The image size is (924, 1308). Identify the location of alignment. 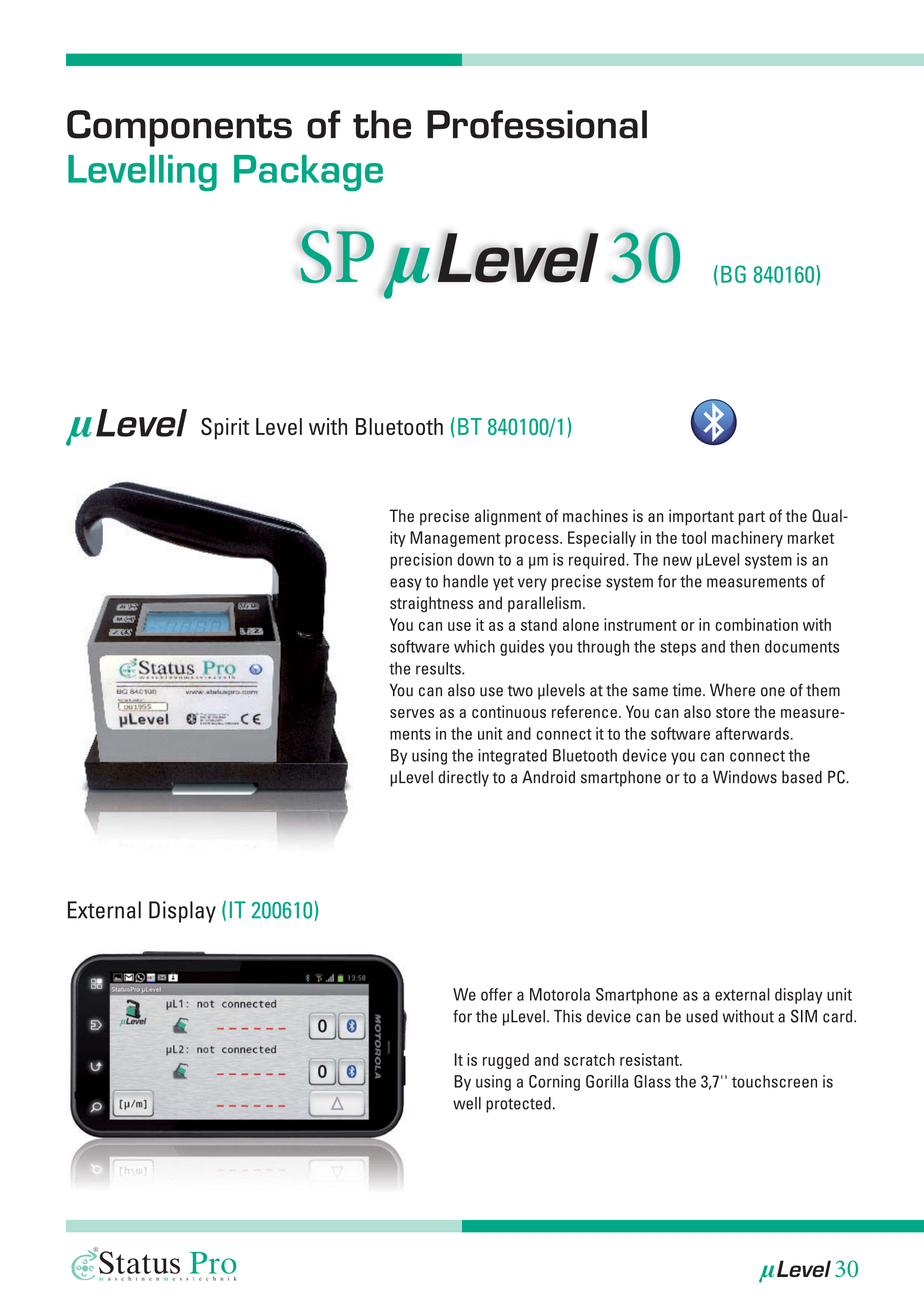
(508, 517).
